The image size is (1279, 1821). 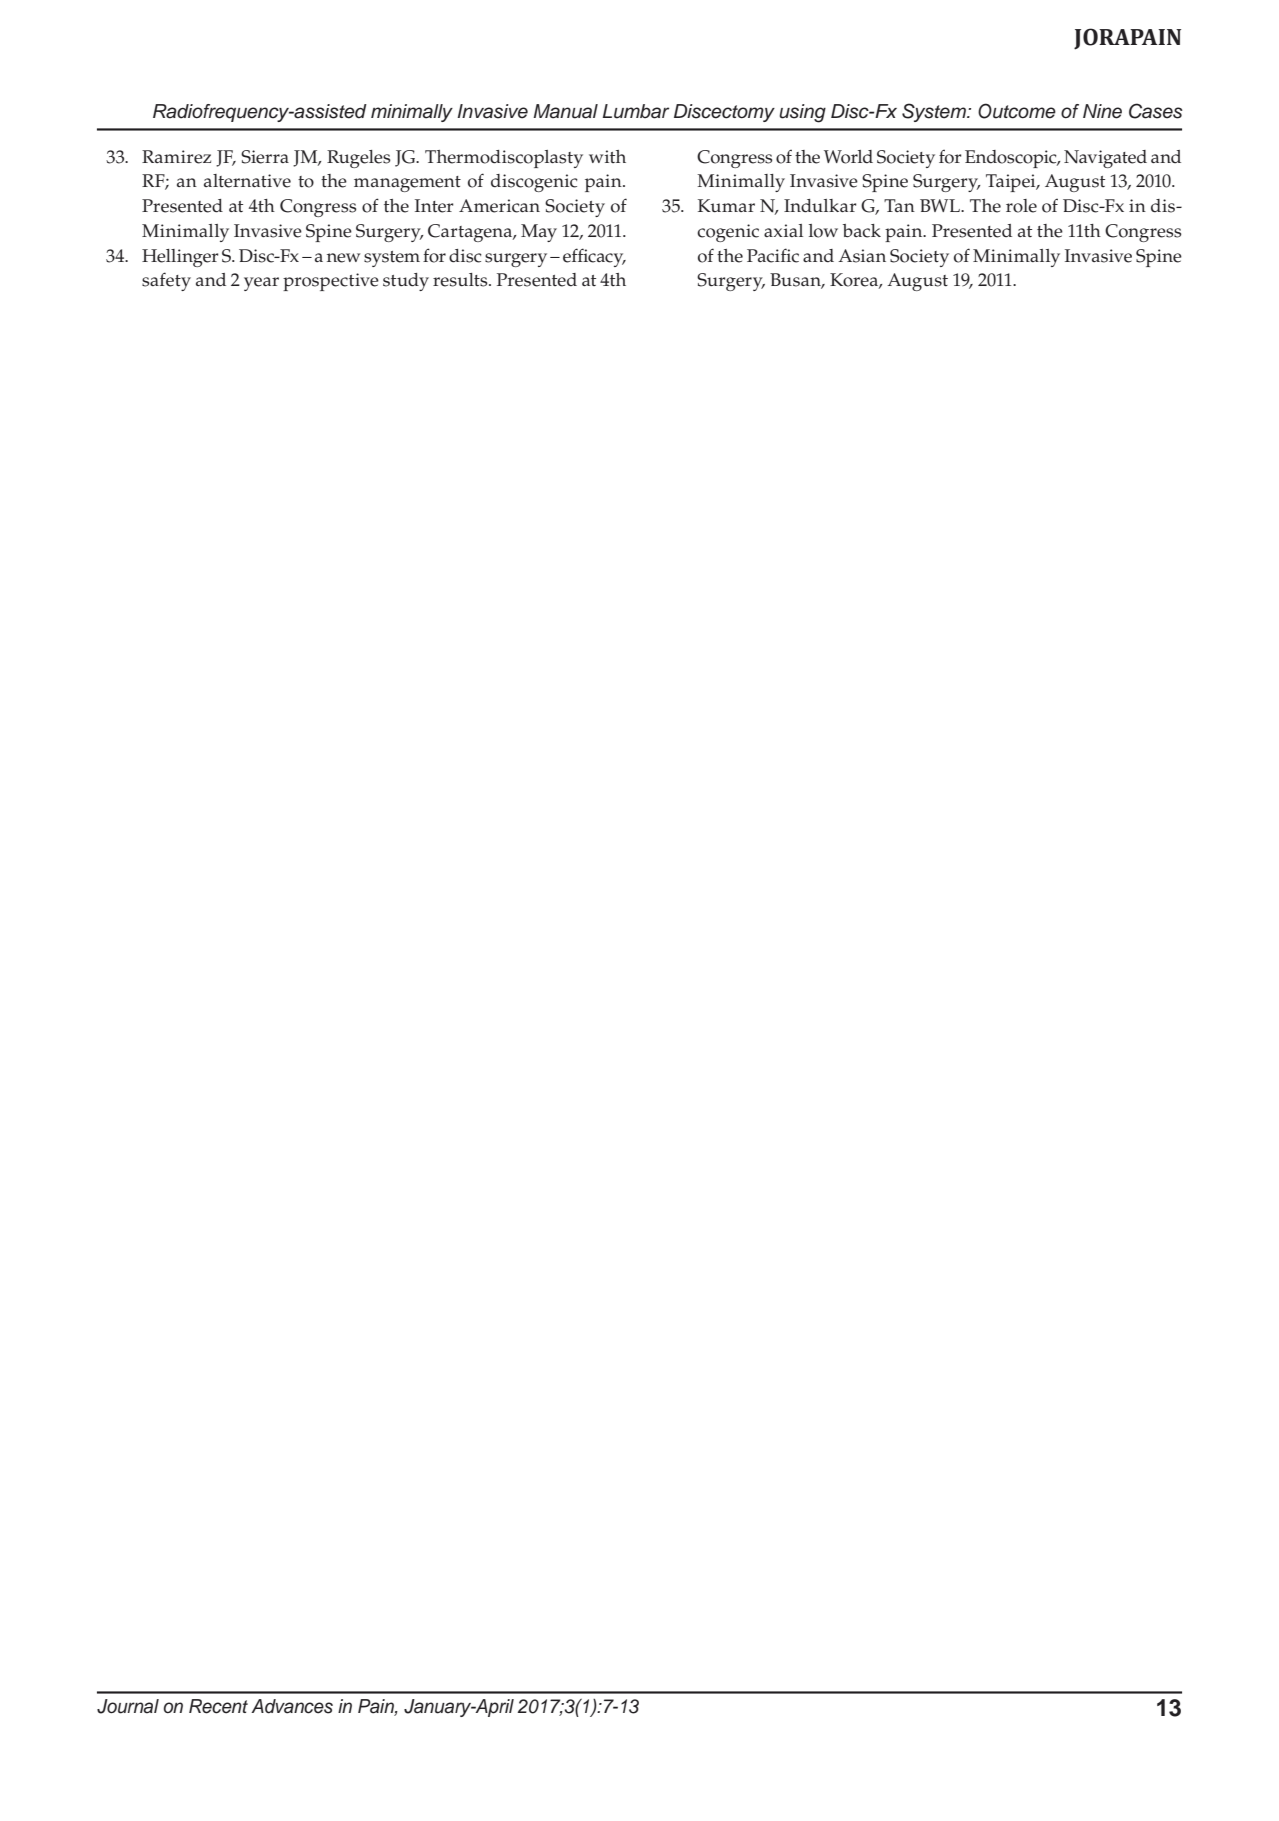 What do you see at coordinates (862, 256) in the page?
I see `Asian` at bounding box center [862, 256].
